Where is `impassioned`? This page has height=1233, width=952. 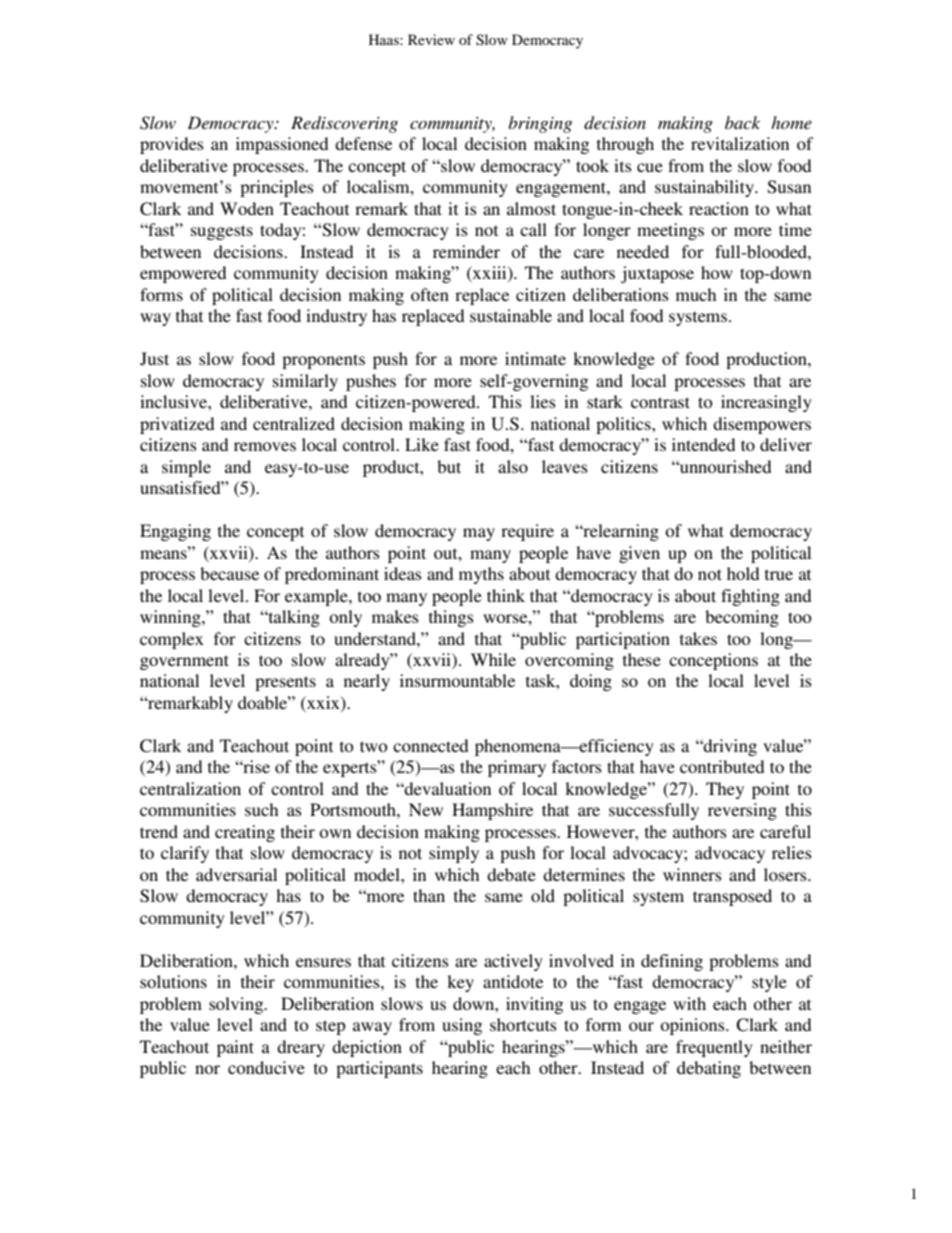 impassioned is located at coordinates (282, 145).
